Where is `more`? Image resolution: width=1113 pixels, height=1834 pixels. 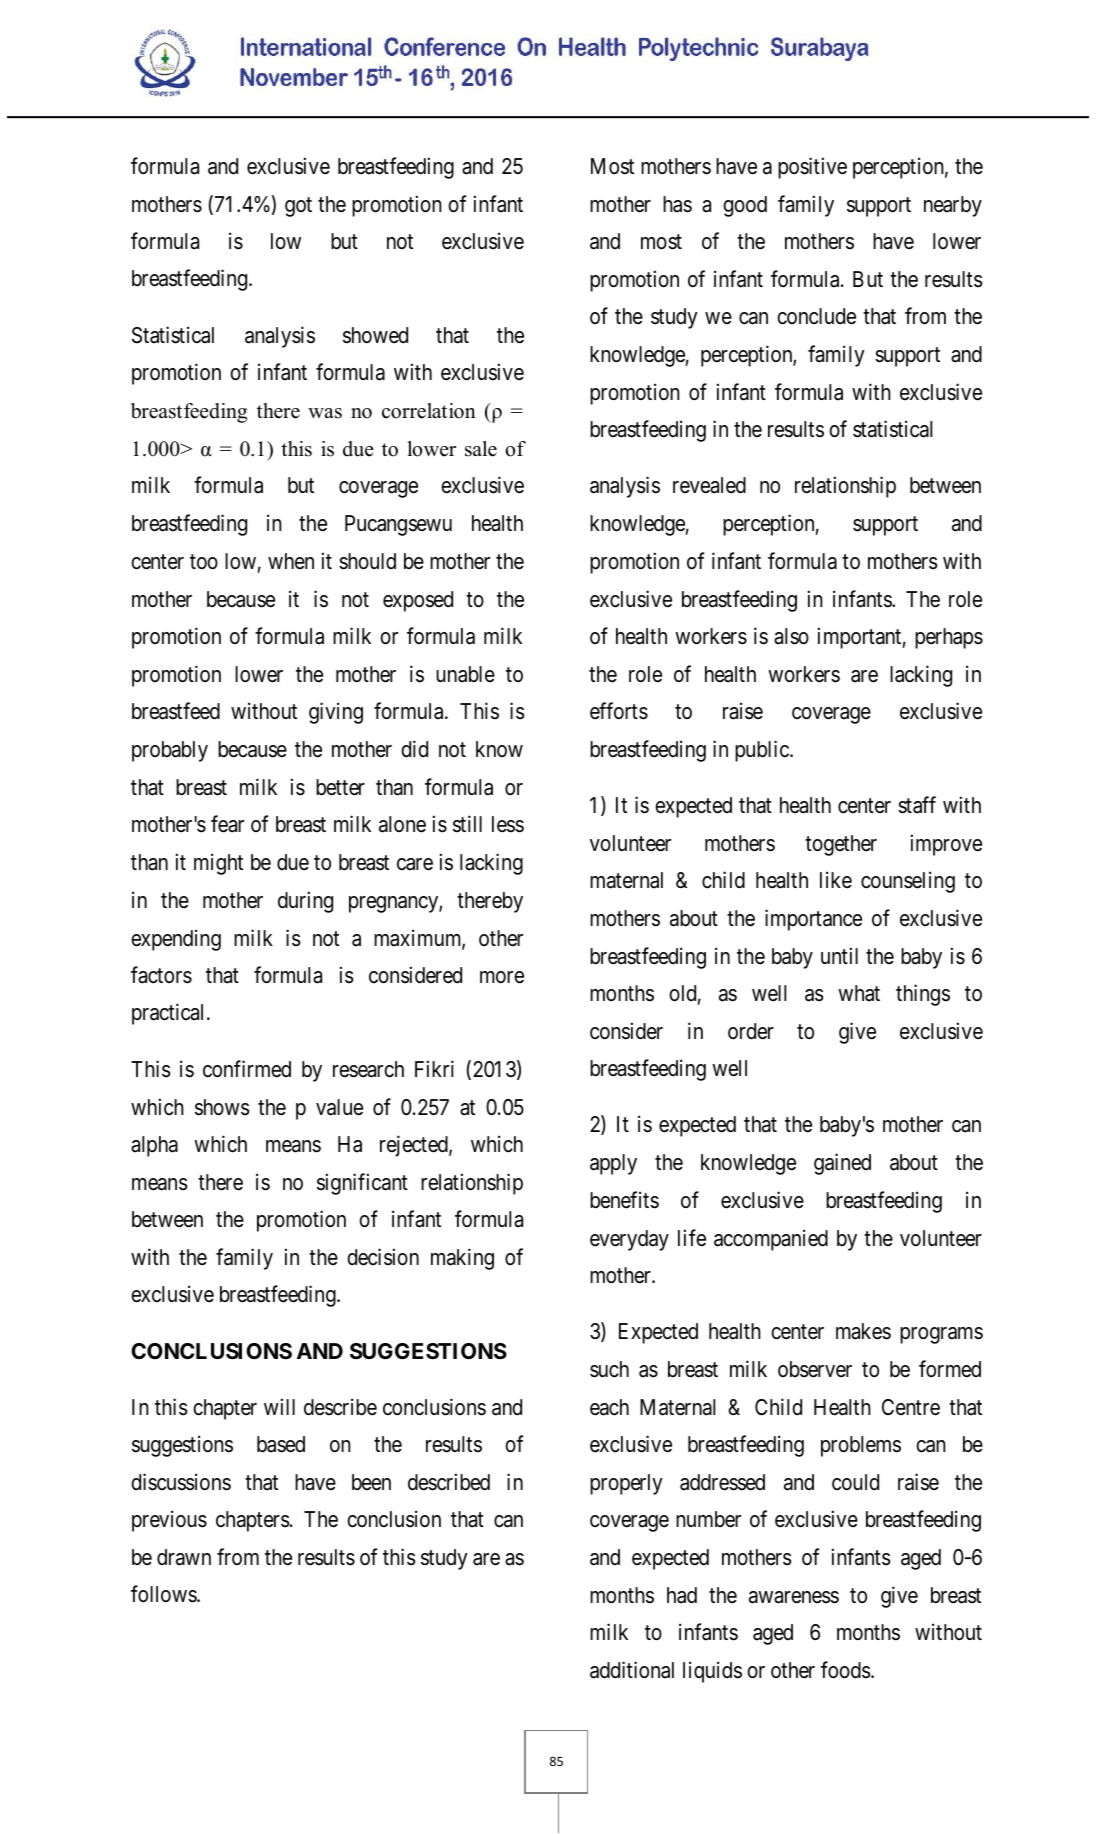
more is located at coordinates (502, 977).
